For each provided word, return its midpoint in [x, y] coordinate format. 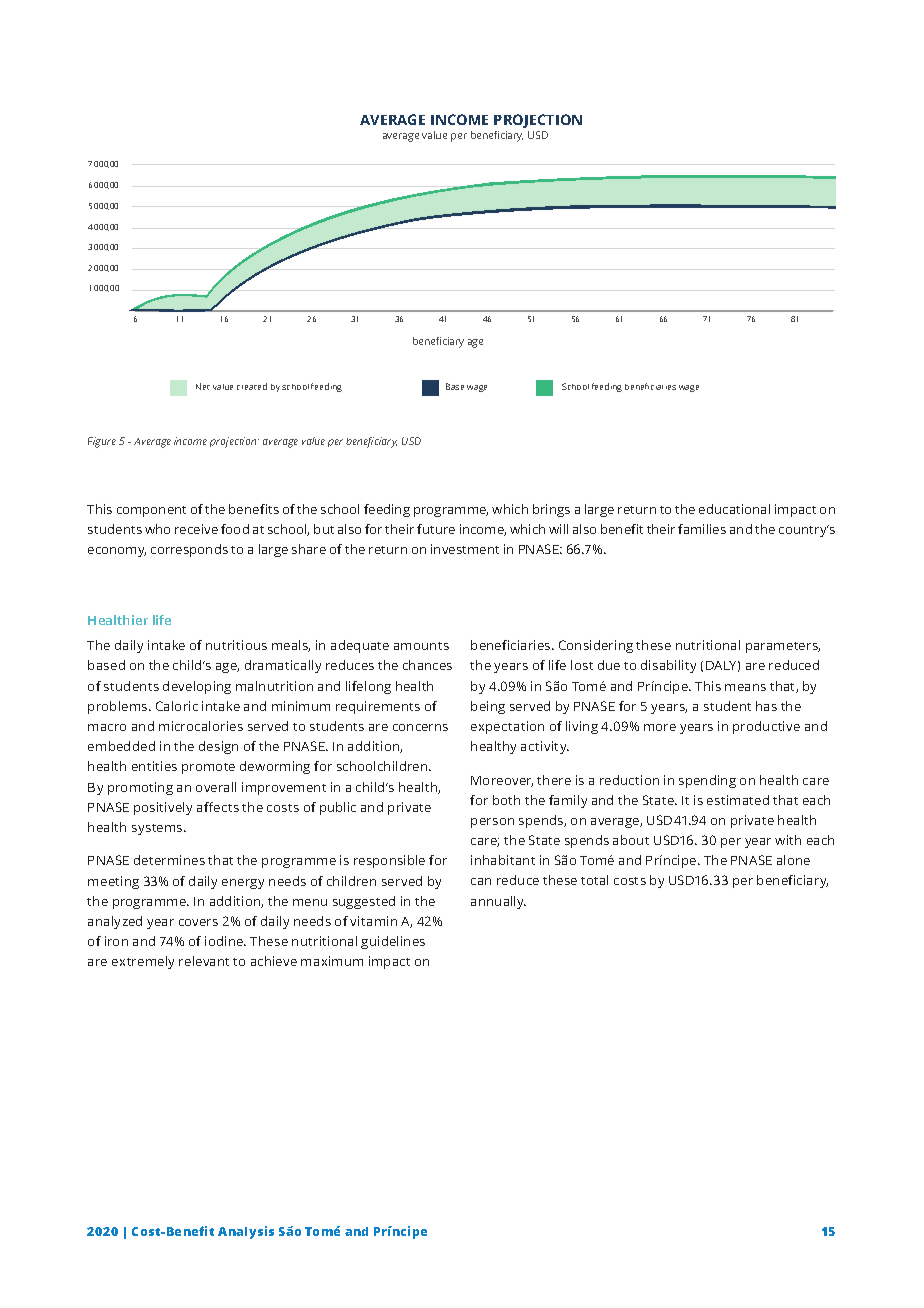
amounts [421, 646]
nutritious [236, 645]
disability [668, 666]
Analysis [246, 1232]
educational [734, 509]
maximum [332, 961]
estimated [738, 800]
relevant [204, 961]
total [594, 880]
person [492, 823]
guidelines [393, 942]
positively [163, 808]
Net [203, 386]
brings [551, 510]
